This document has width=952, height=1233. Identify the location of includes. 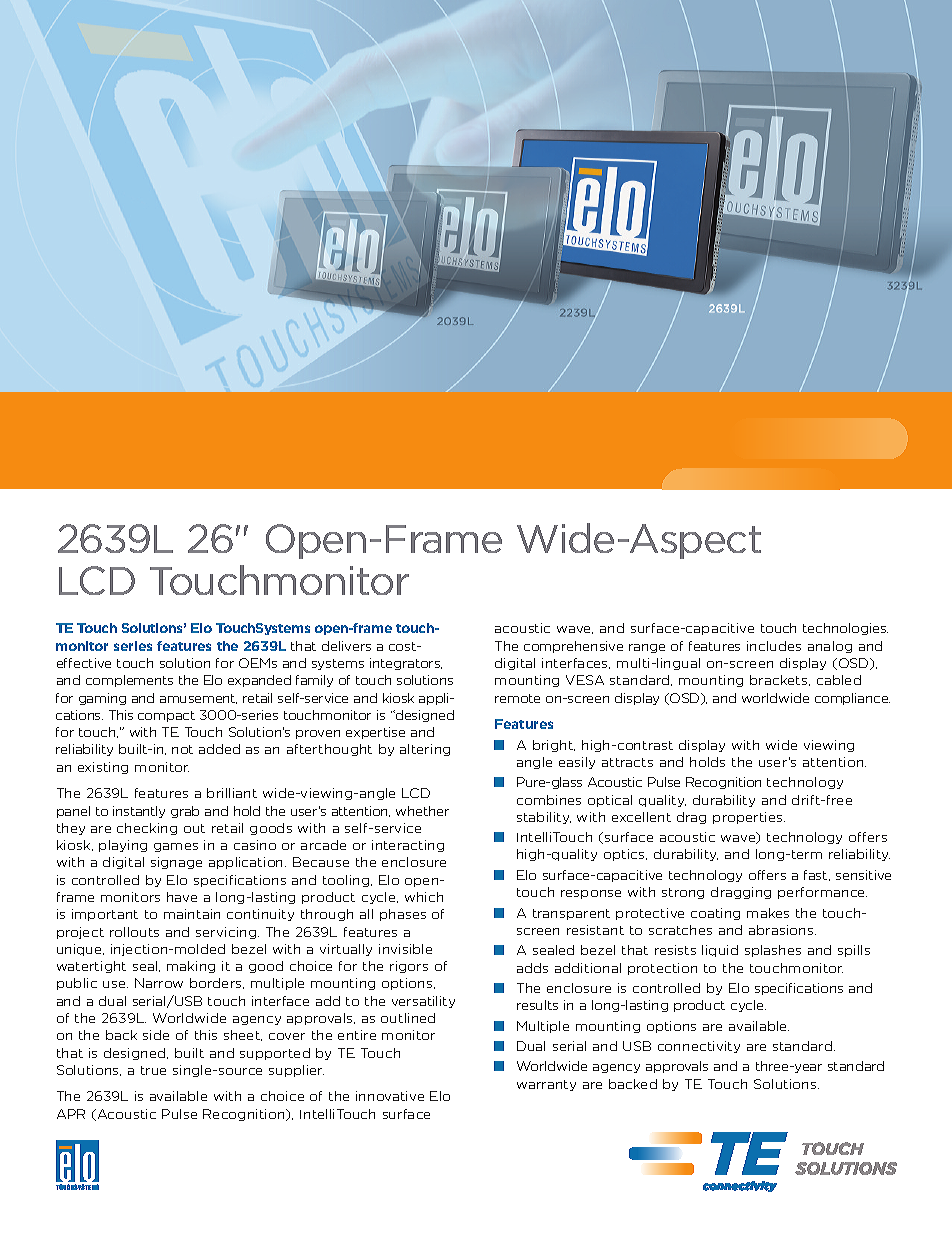
(774, 646).
